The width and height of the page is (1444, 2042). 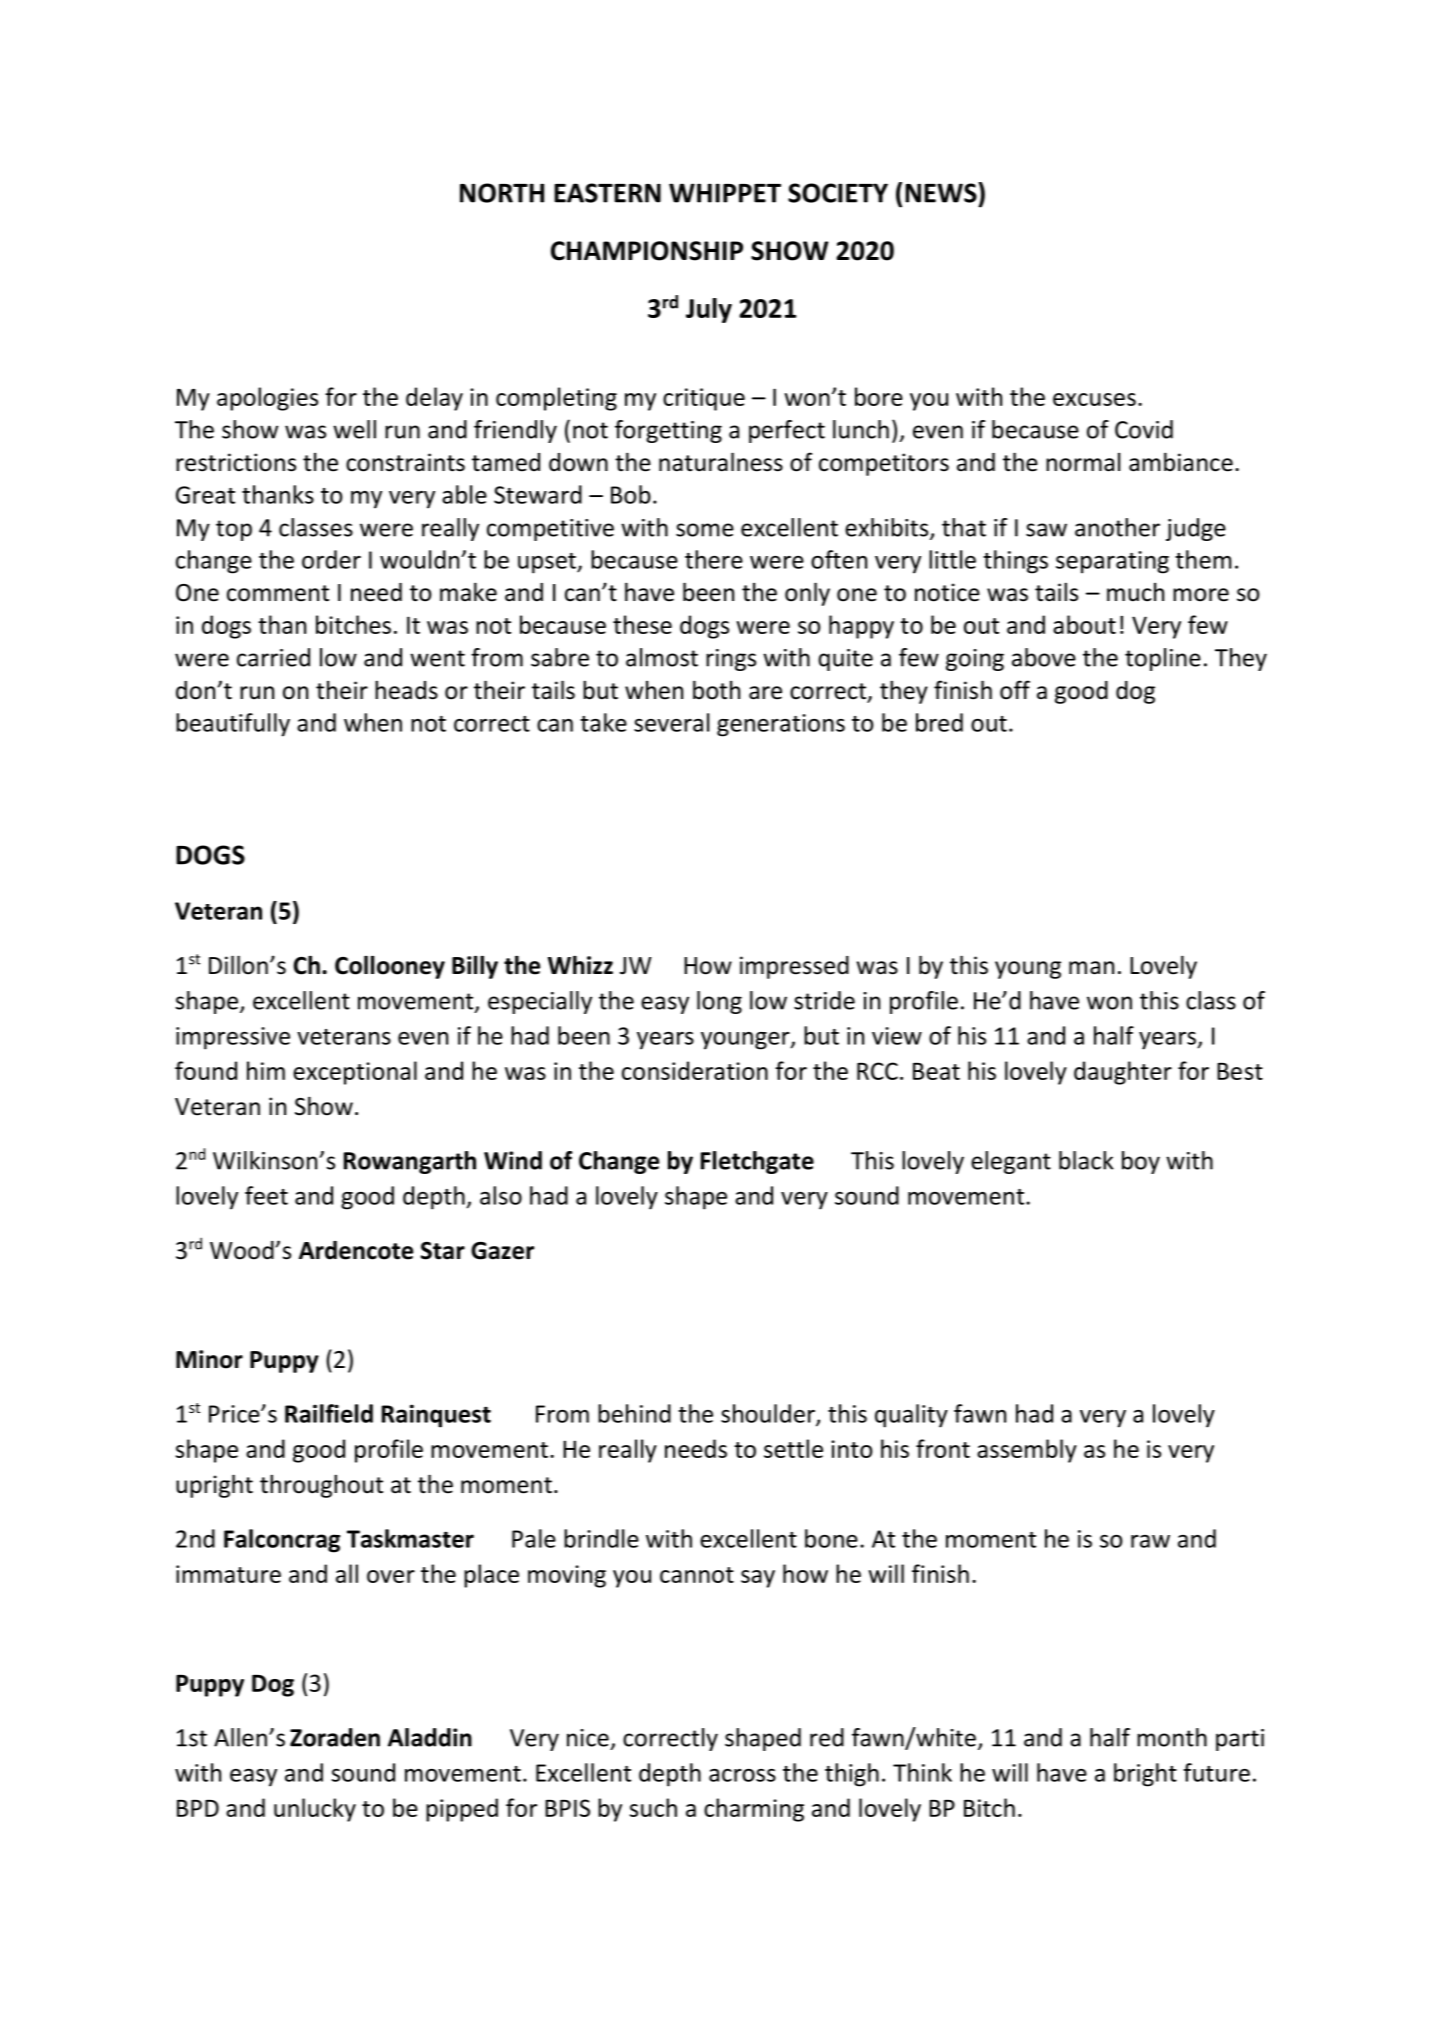 I want to click on across, so click(x=742, y=1775).
